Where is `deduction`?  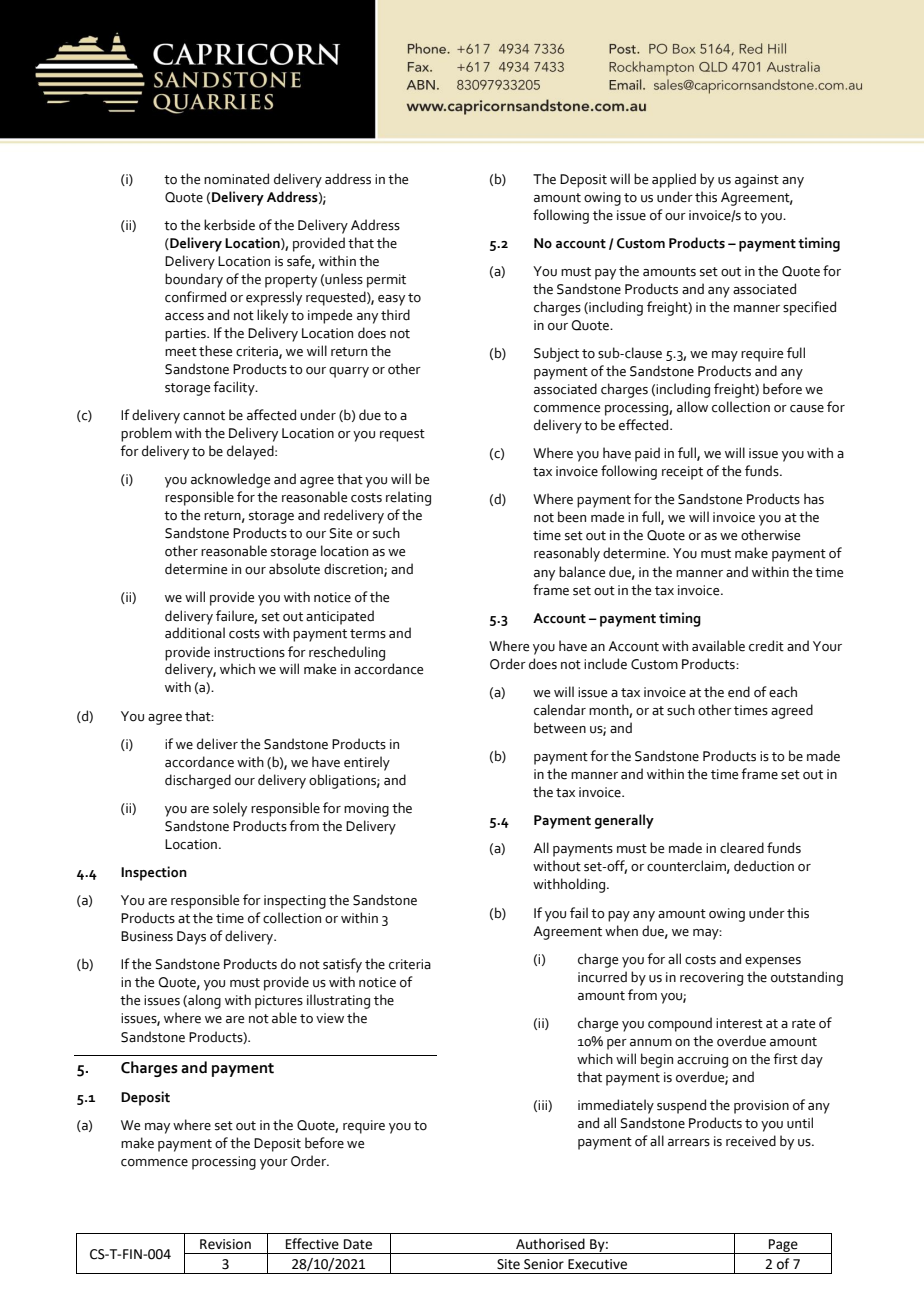 deduction is located at coordinates (764, 866).
